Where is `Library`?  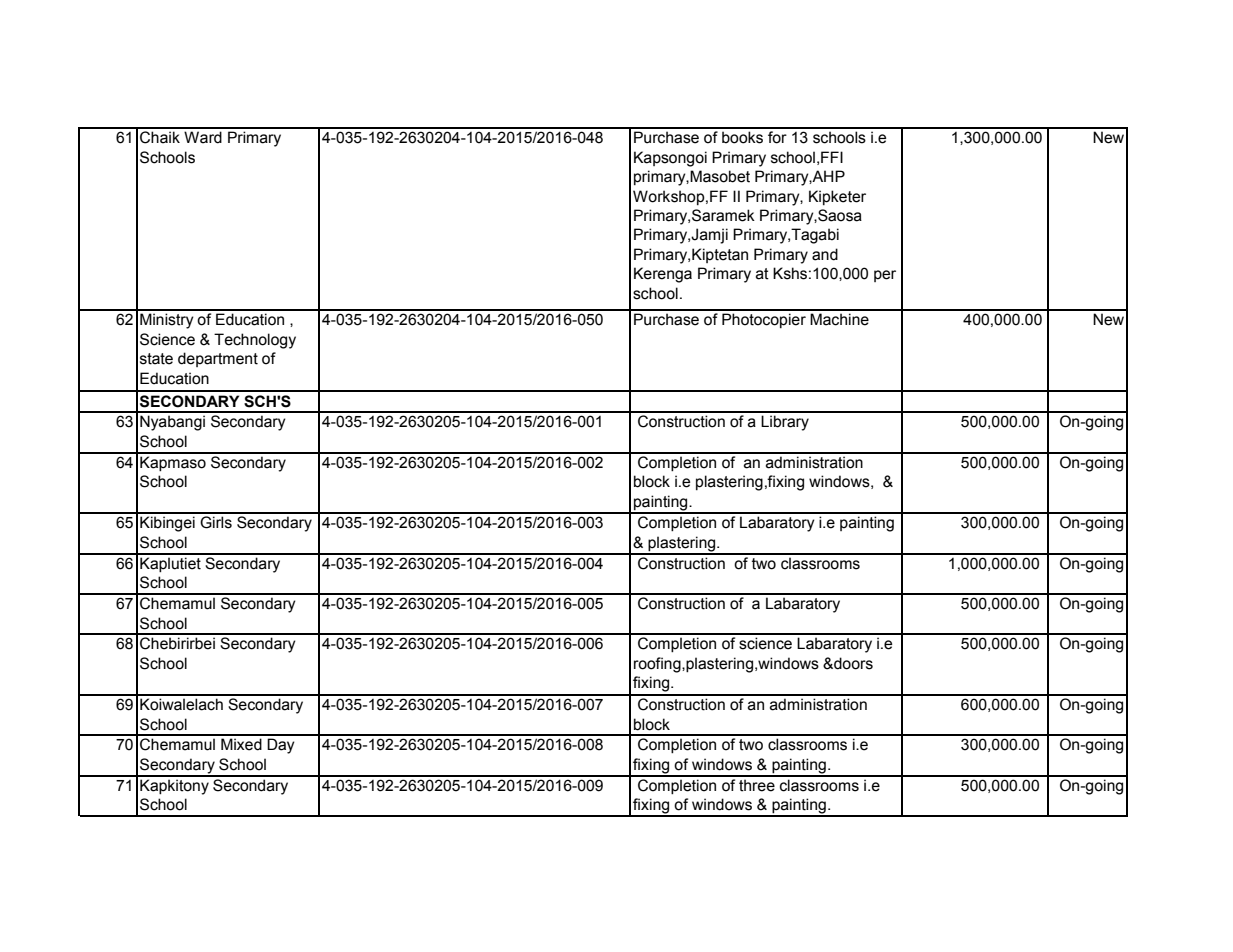 Library is located at coordinates (785, 423).
